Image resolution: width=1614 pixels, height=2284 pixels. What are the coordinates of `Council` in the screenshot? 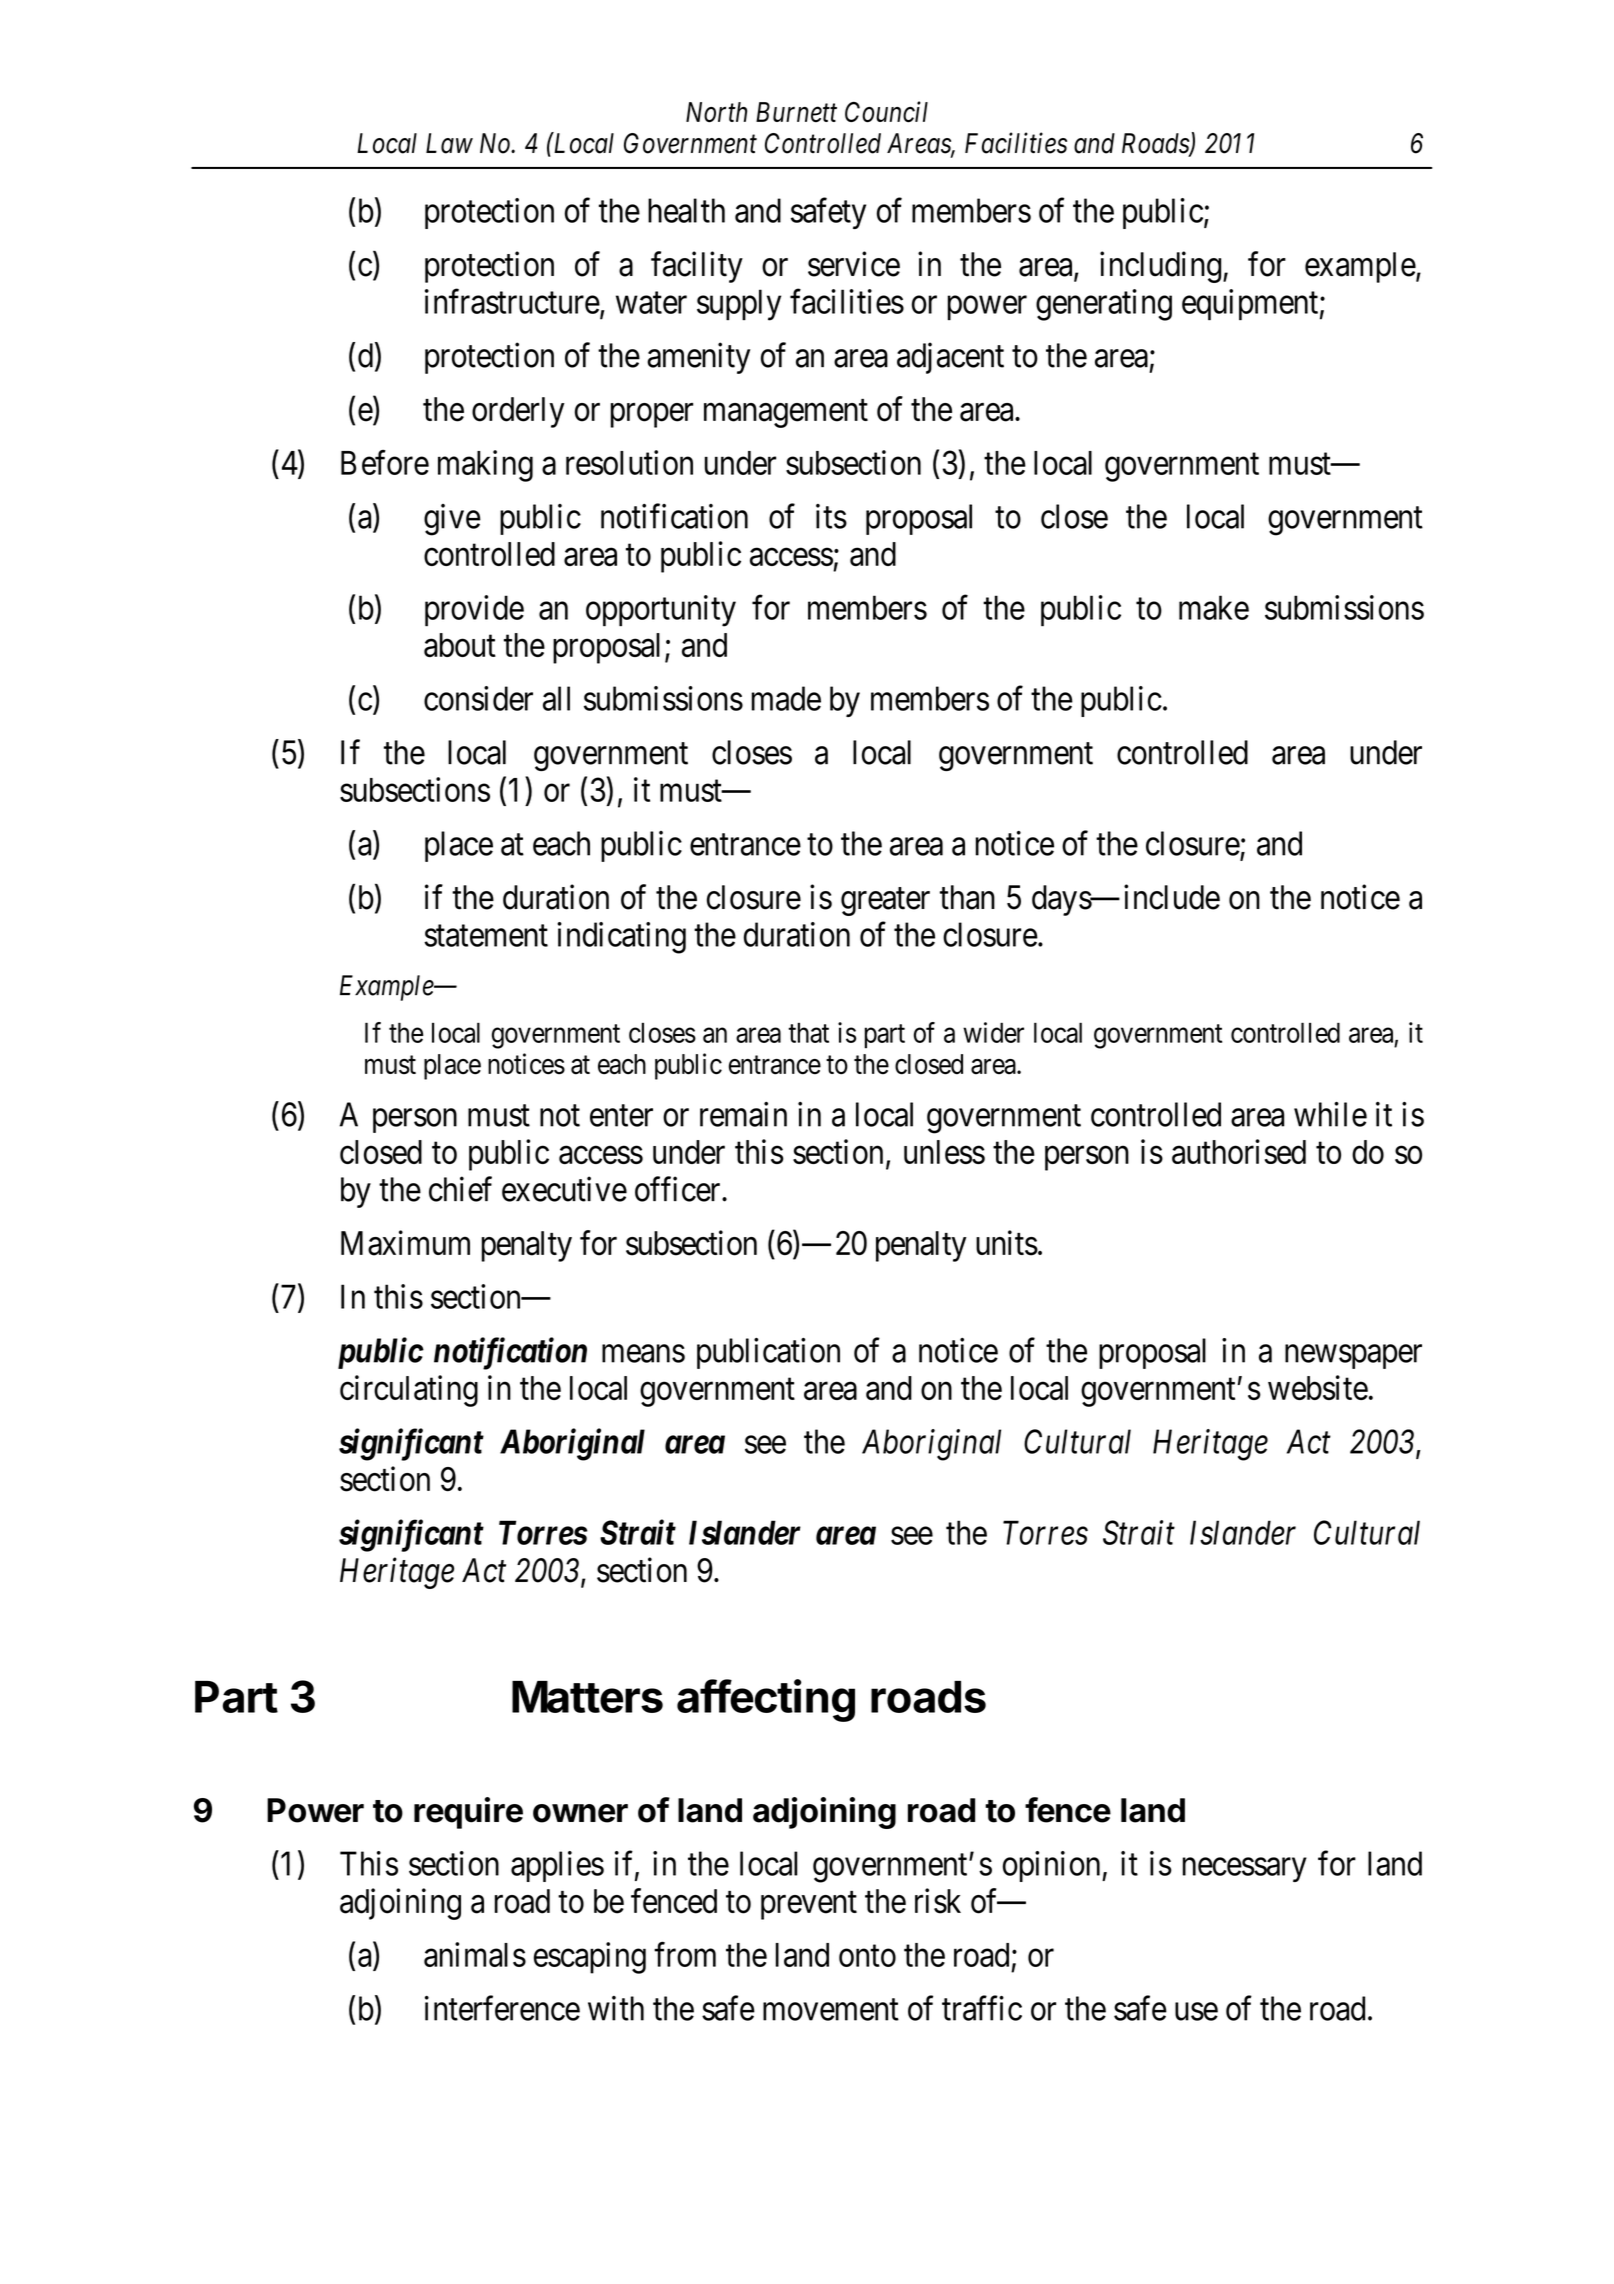 It's located at (886, 112).
